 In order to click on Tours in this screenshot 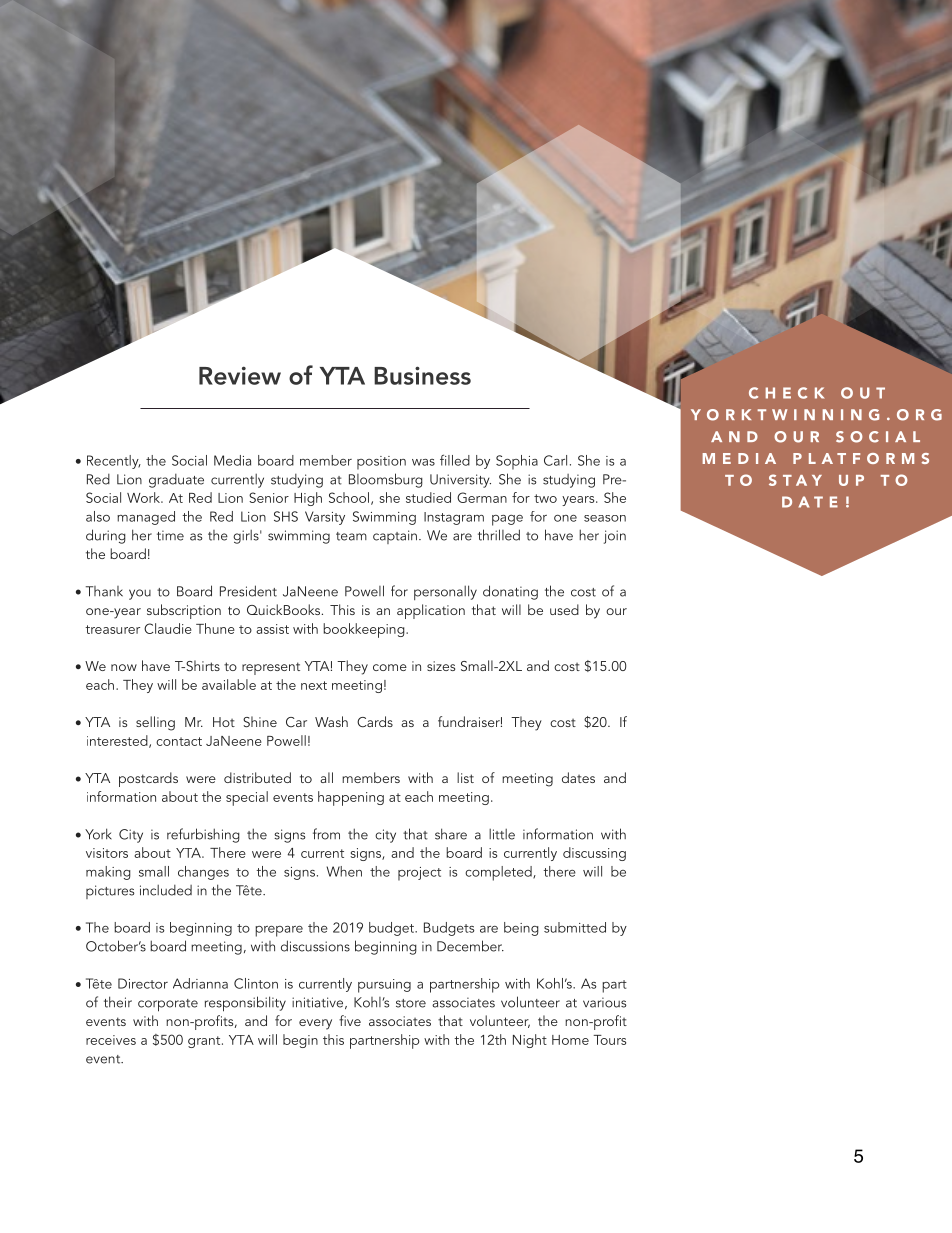, I will do `click(609, 1040)`.
